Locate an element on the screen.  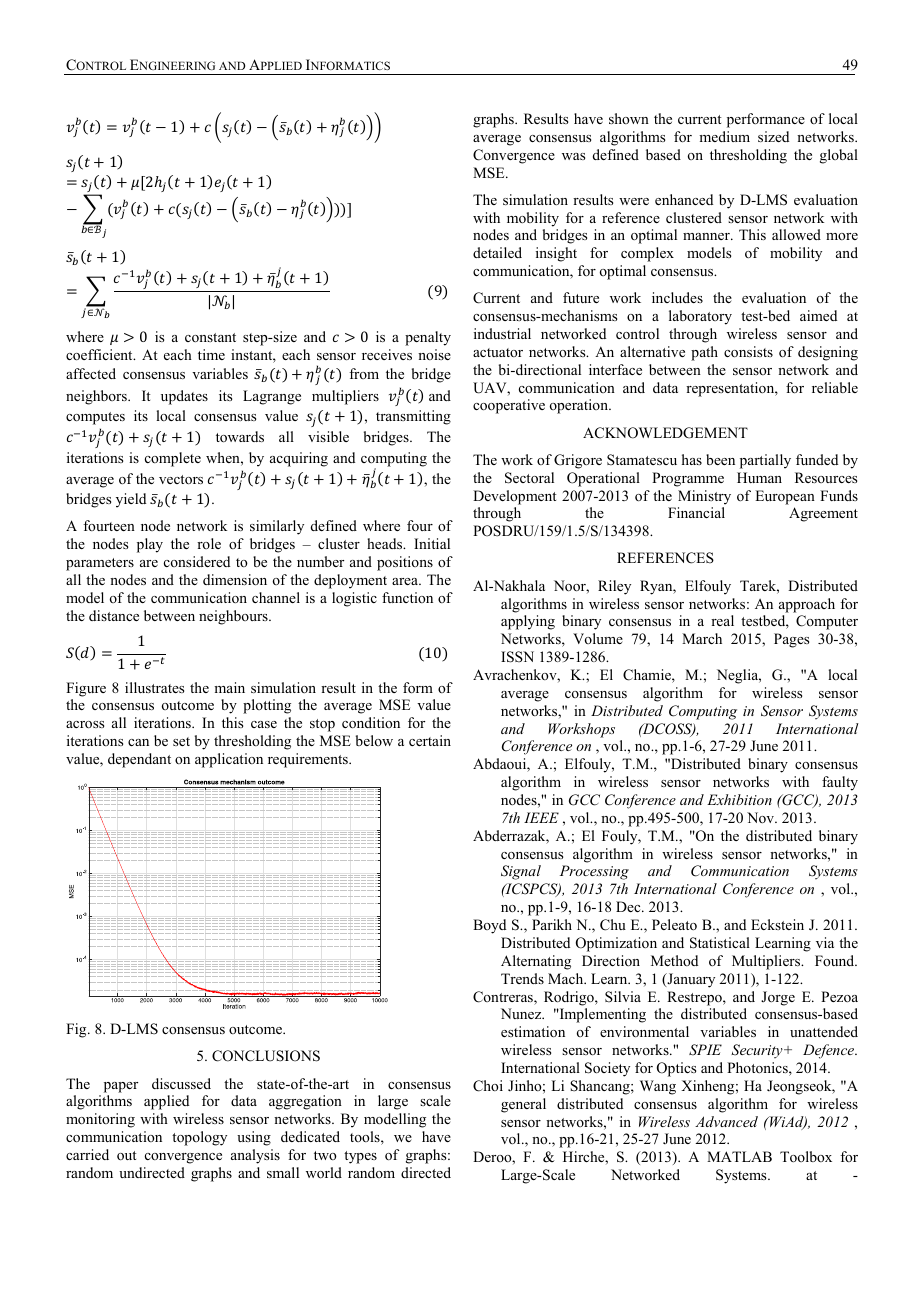
was is located at coordinates (573, 156).
